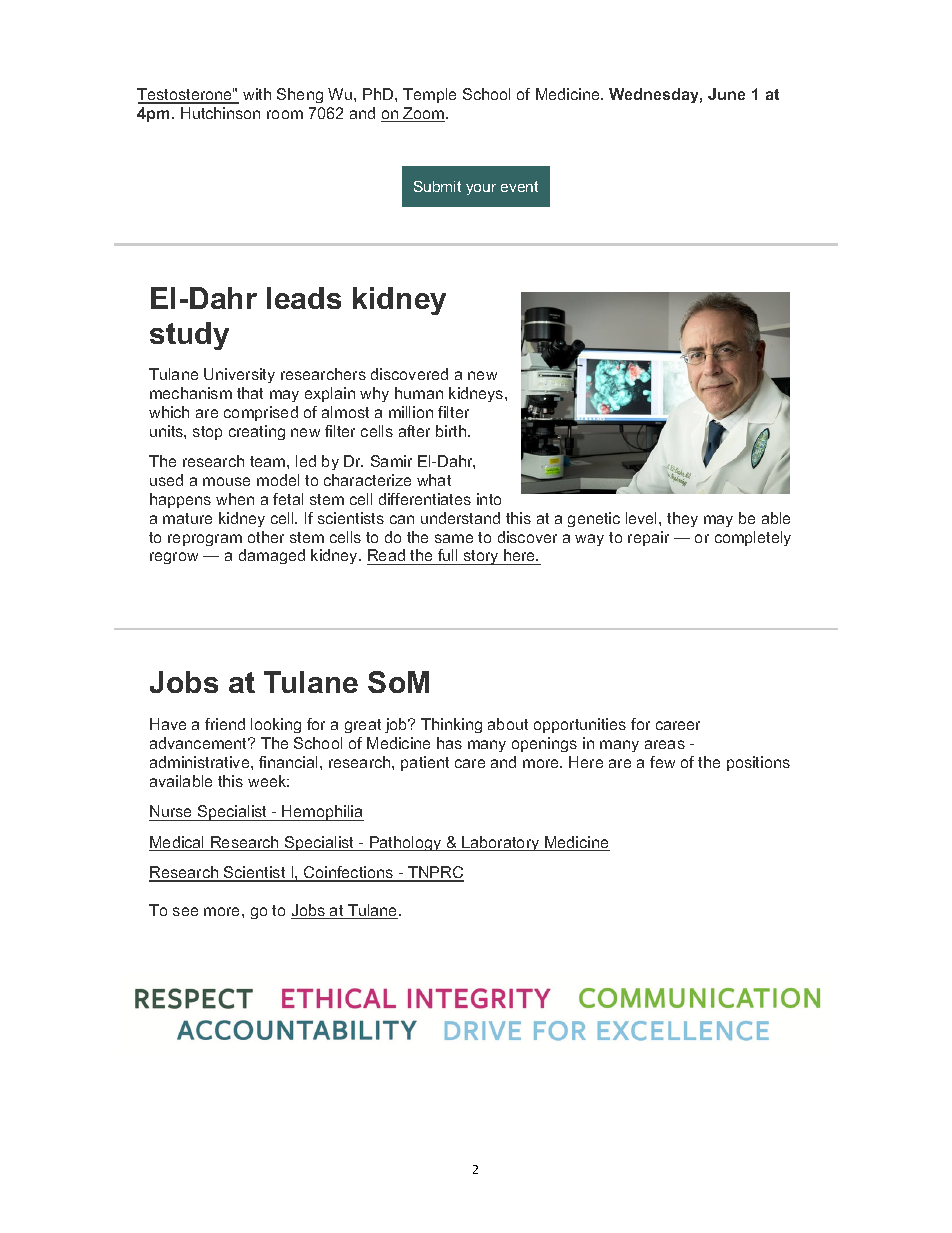 Image resolution: width=952 pixels, height=1233 pixels. I want to click on event, so click(519, 186).
